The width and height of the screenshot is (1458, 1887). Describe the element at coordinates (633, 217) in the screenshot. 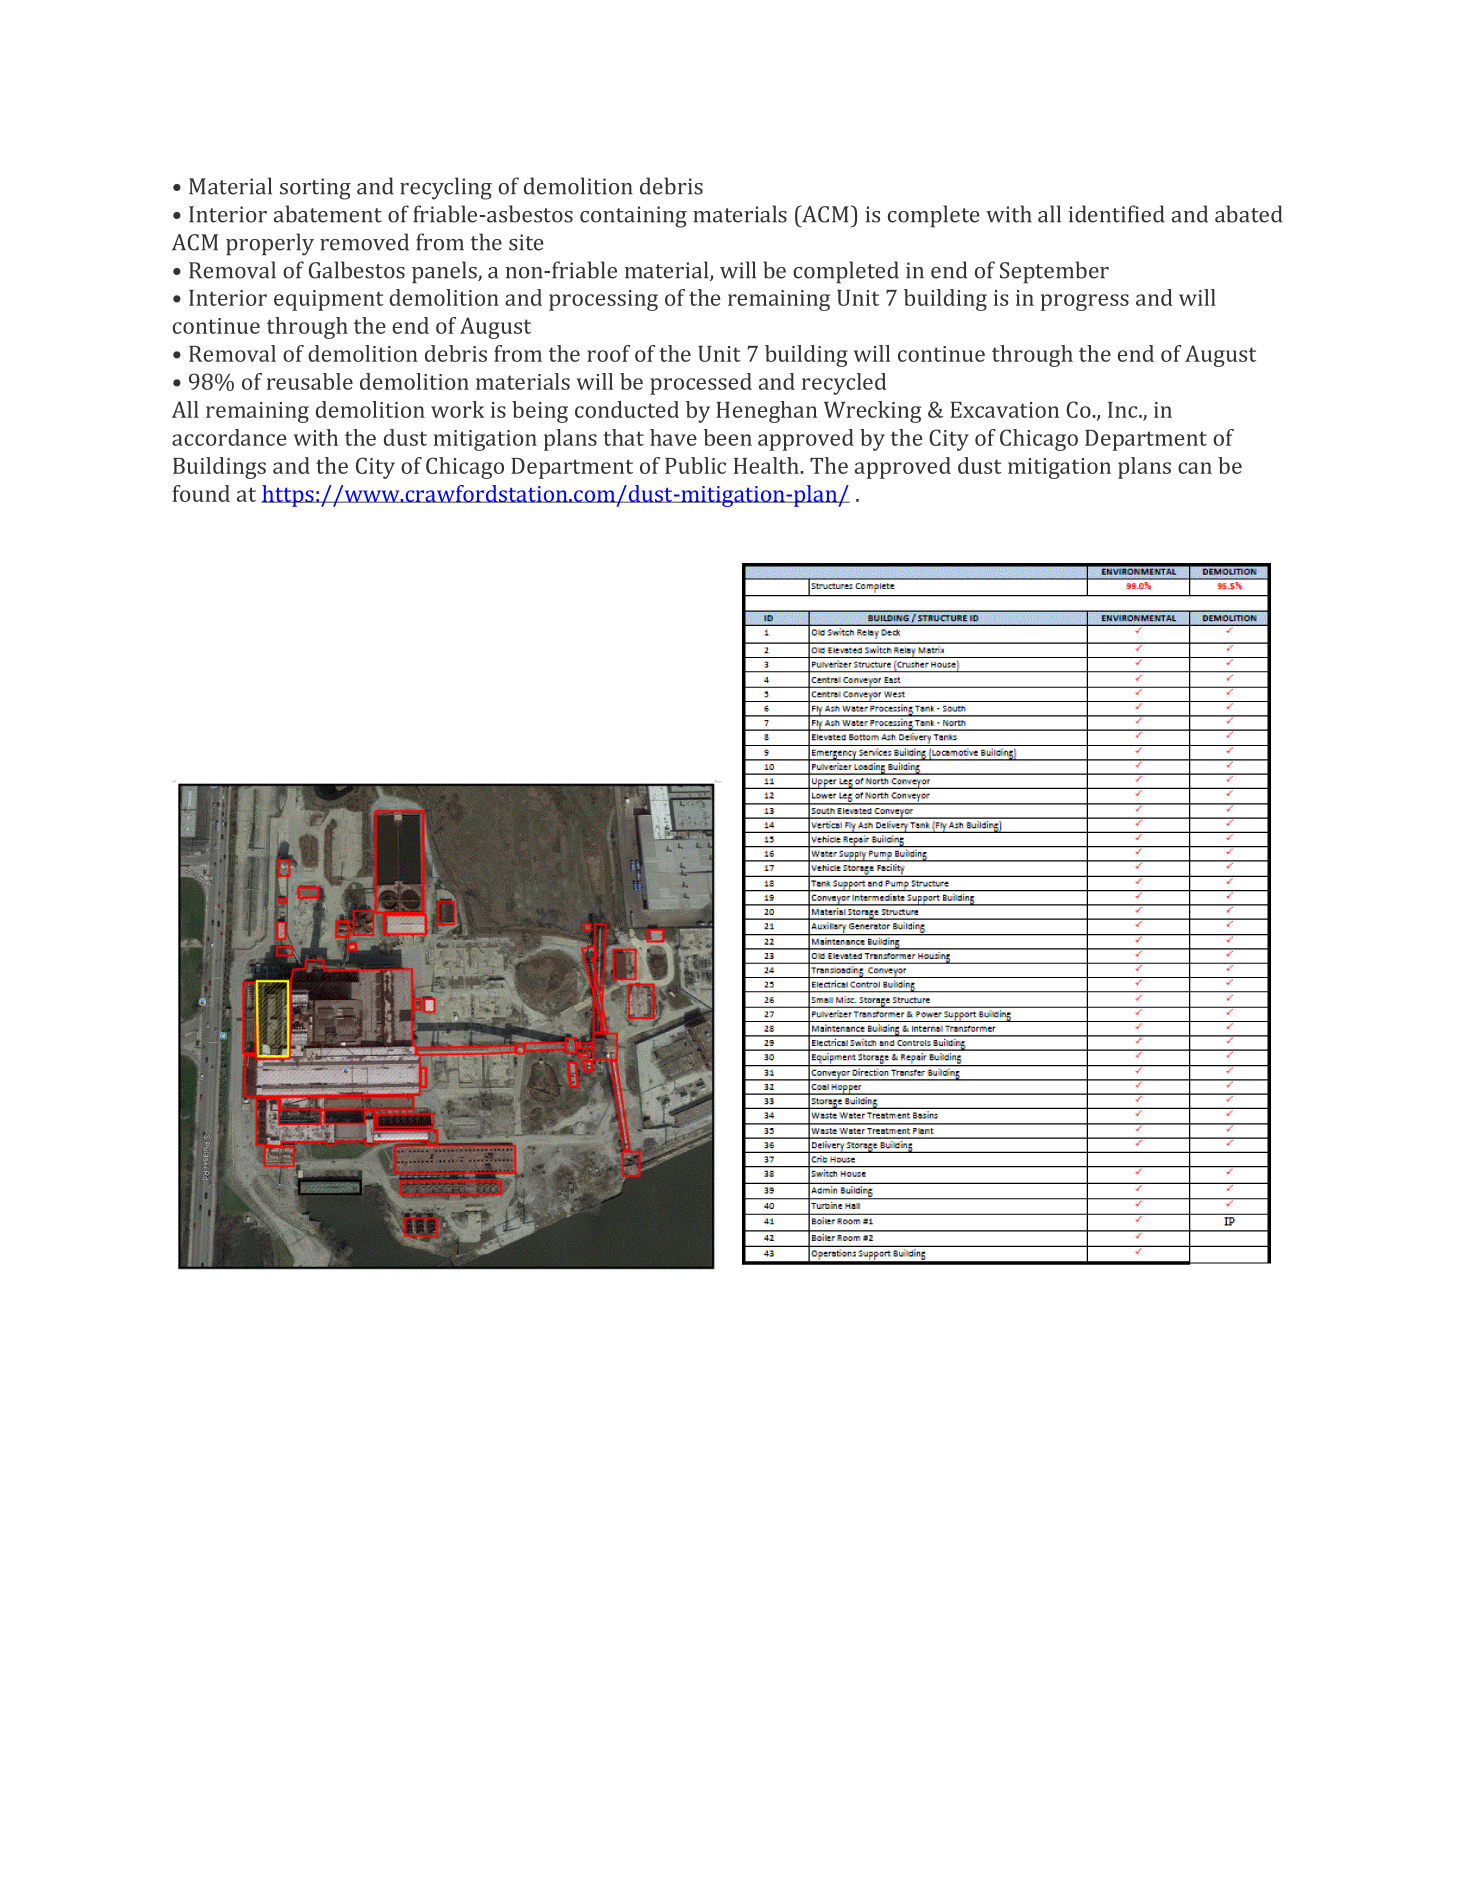

I see `containing` at that location.
